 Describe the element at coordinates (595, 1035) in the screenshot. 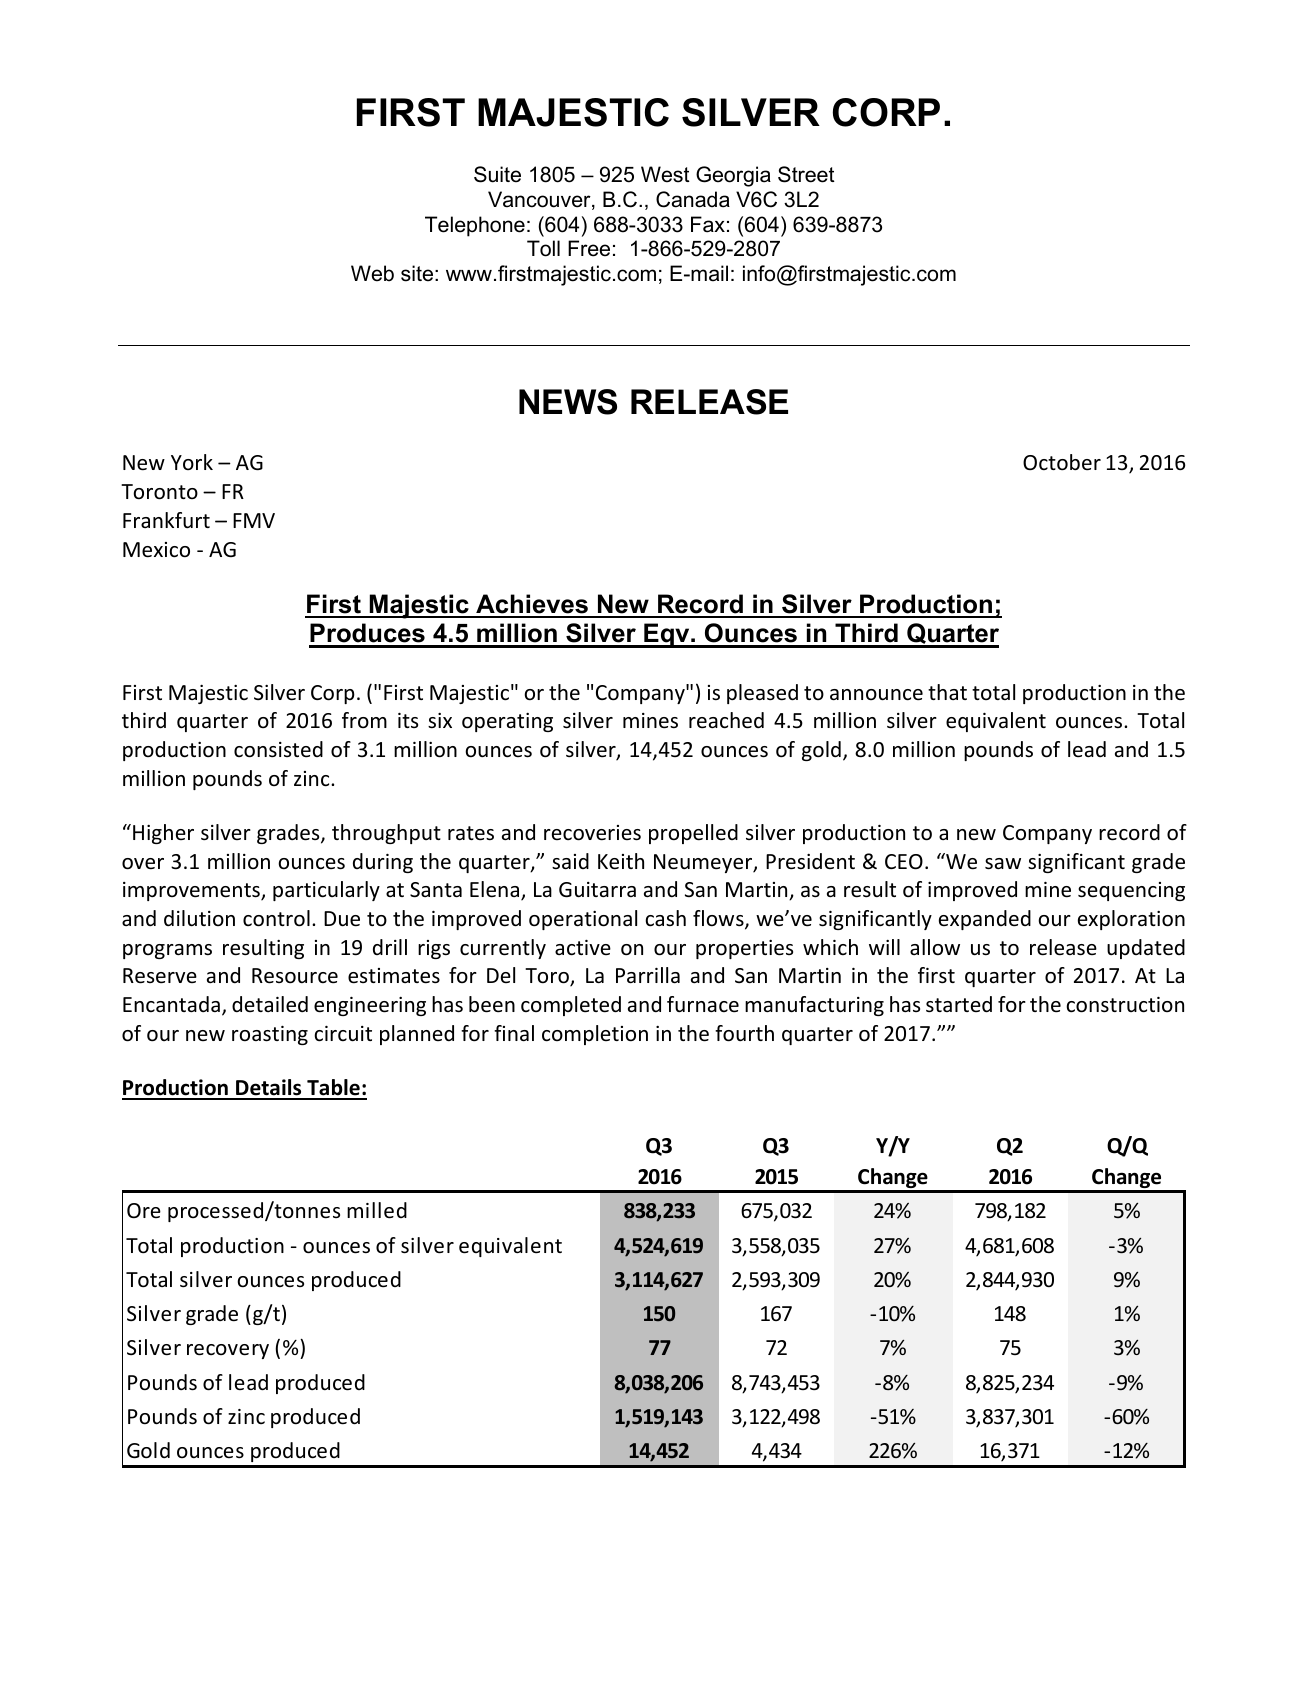

I see `completion` at that location.
